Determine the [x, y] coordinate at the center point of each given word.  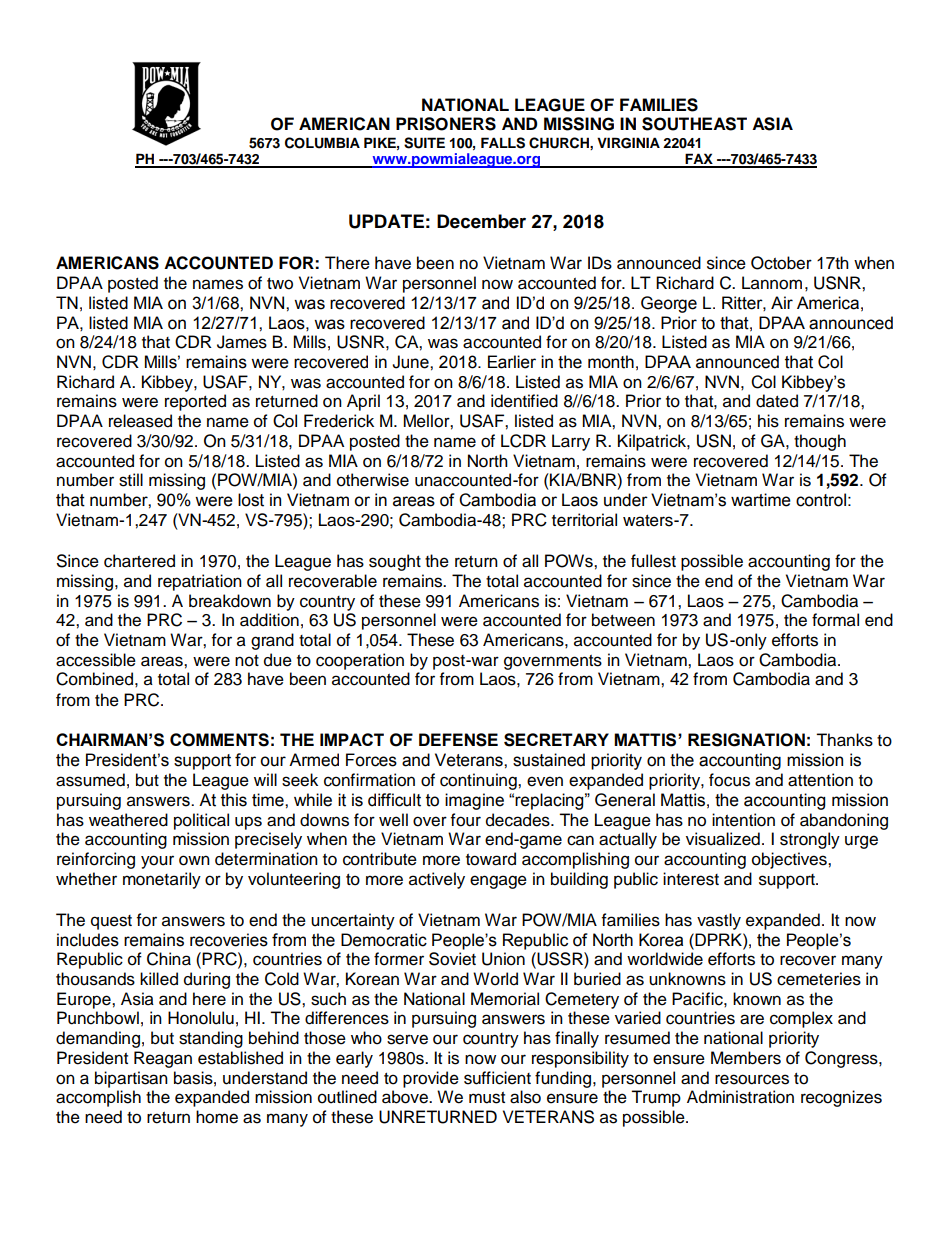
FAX [699, 160]
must [487, 1098]
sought [395, 562]
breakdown [230, 601]
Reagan [163, 1059]
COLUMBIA [322, 143]
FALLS [503, 143]
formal [835, 620]
